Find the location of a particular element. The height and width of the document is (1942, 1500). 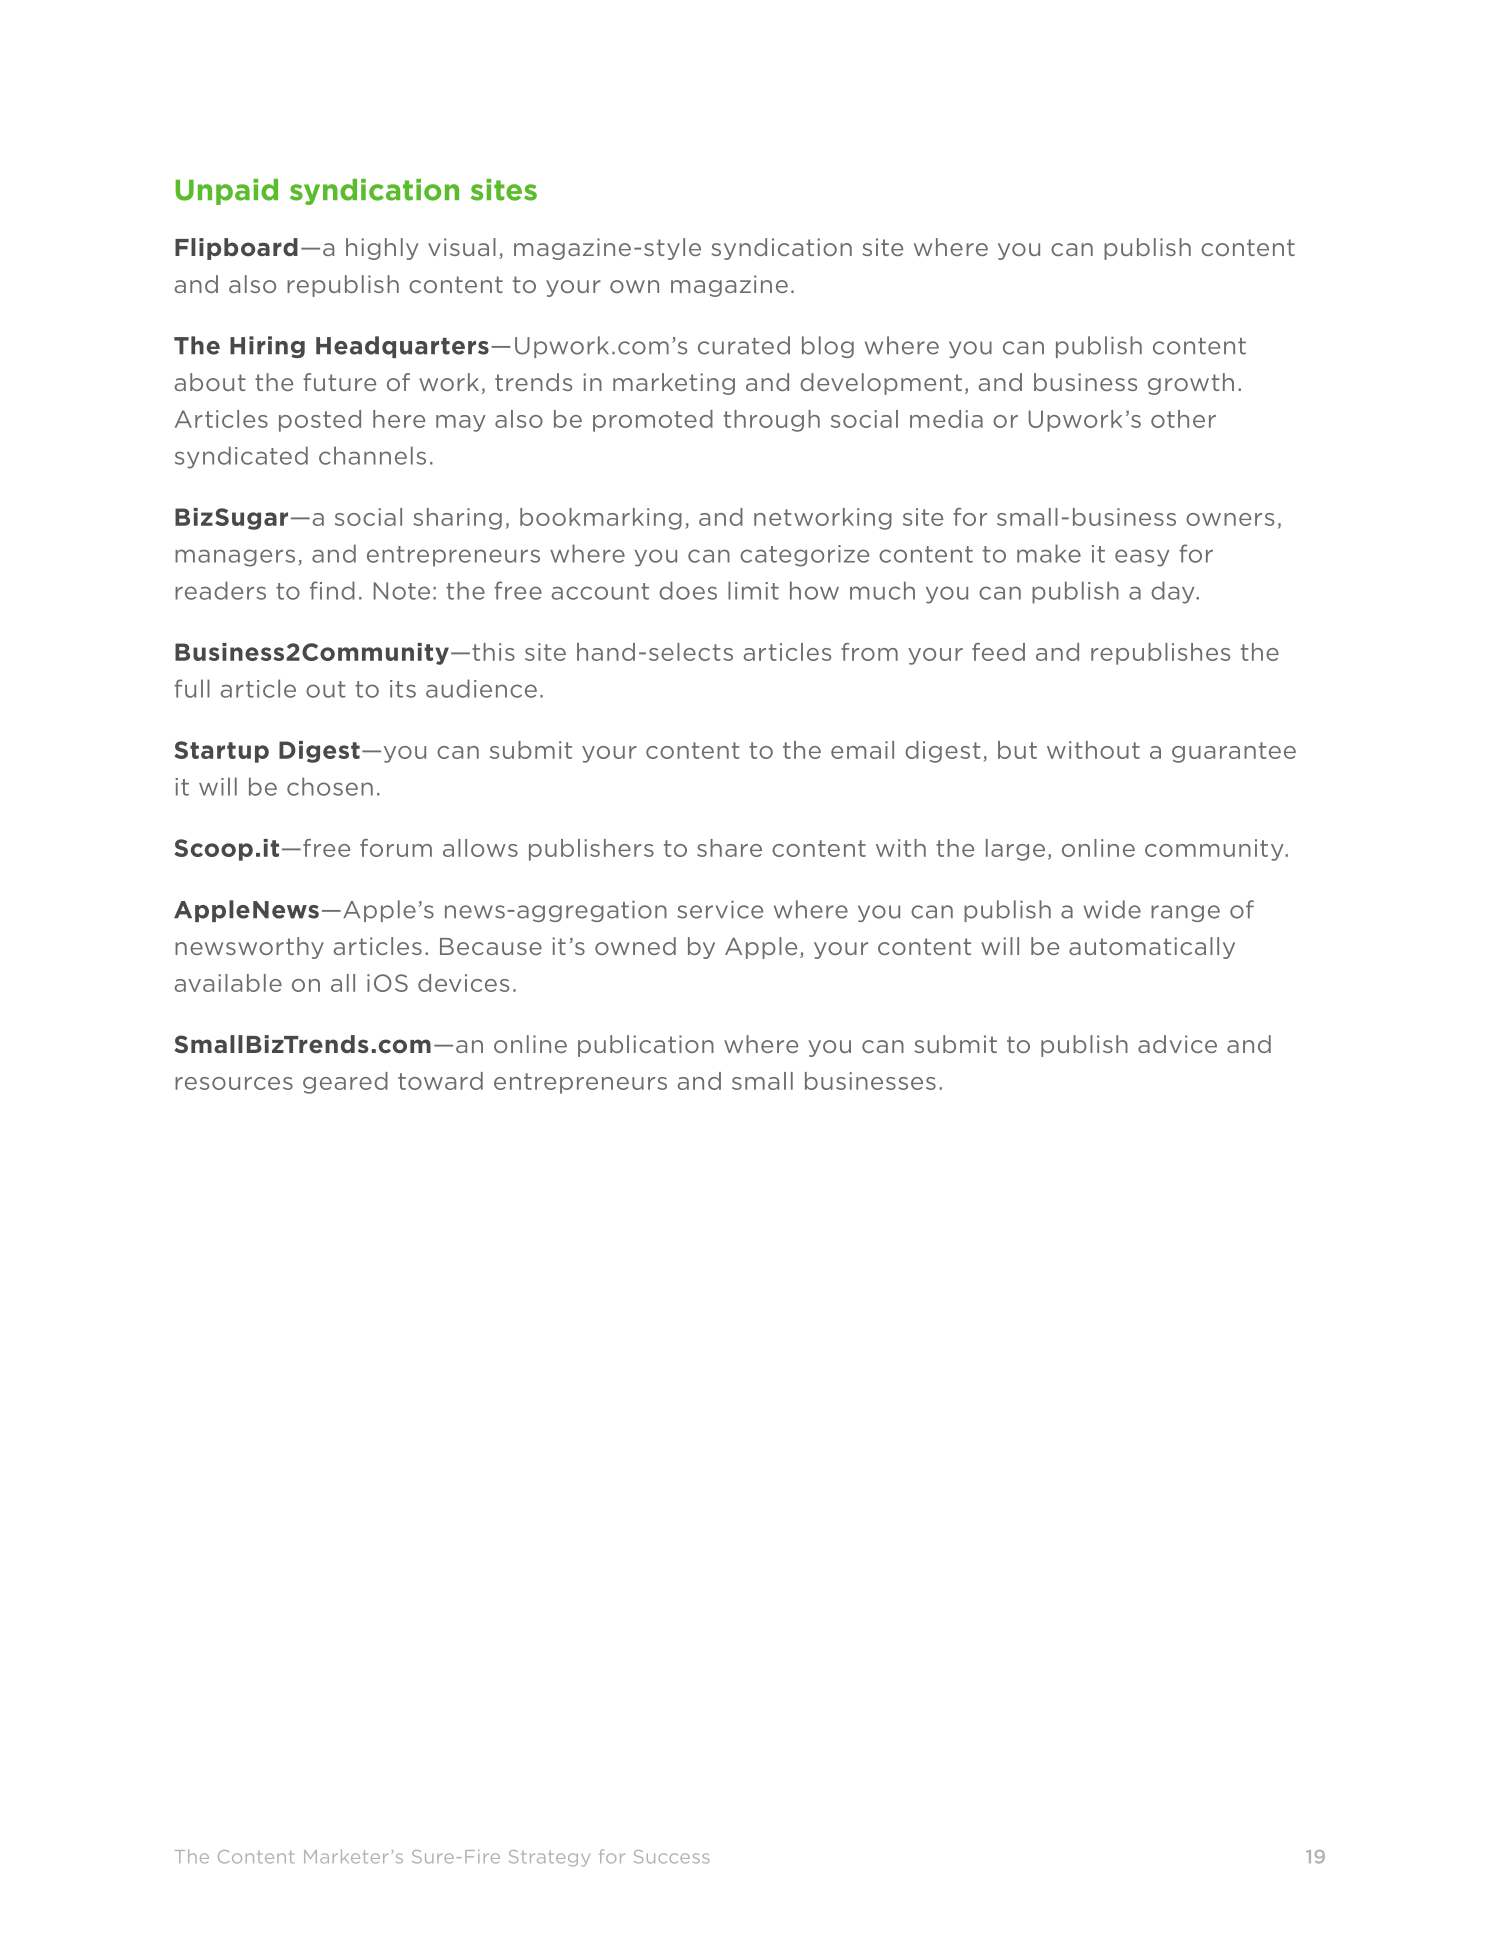

chosen is located at coordinates (330, 786).
